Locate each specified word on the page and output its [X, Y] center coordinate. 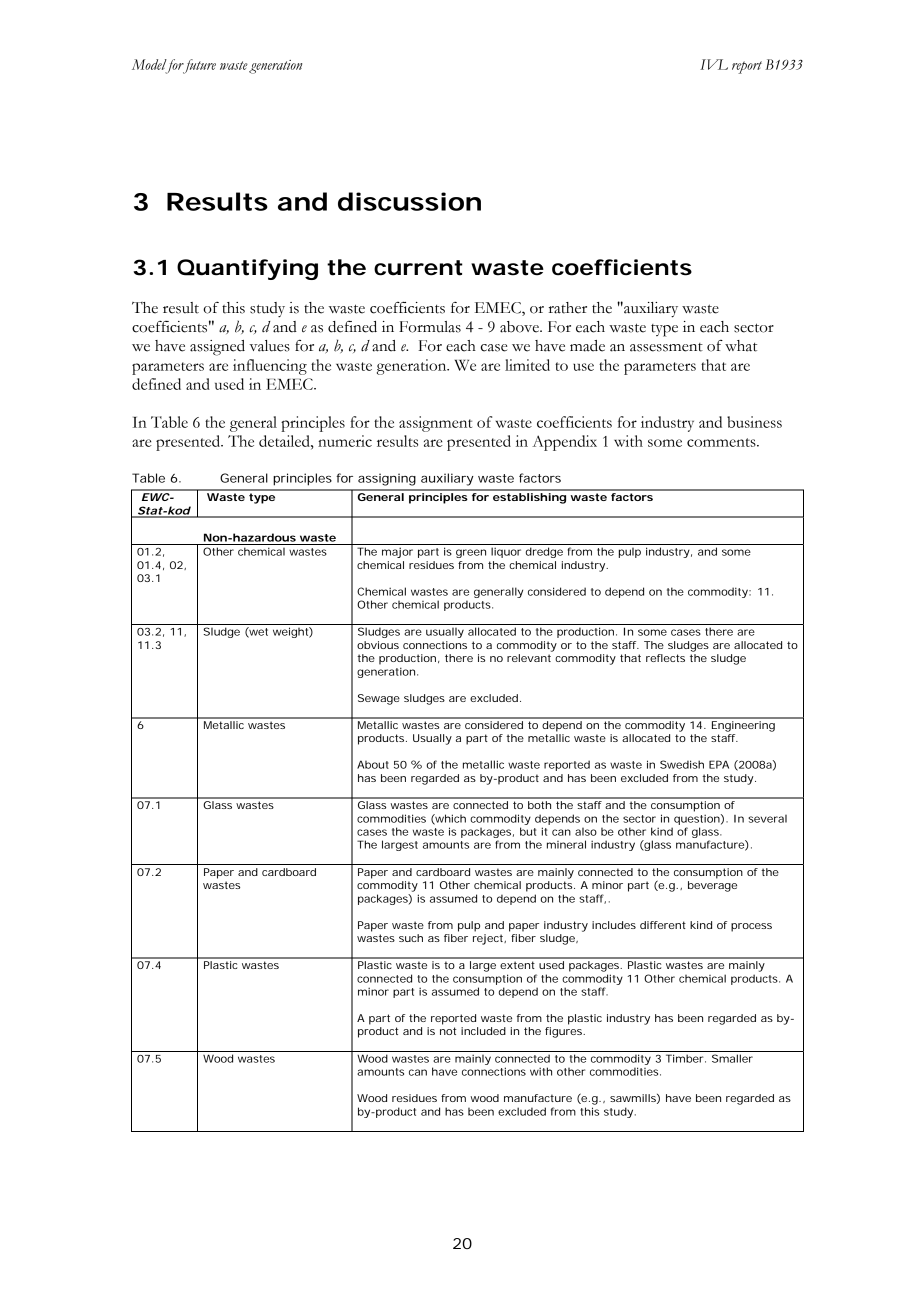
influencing [270, 367]
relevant [529, 658]
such [411, 938]
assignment [435, 424]
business [754, 422]
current [418, 268]
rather [568, 308]
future [198, 66]
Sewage [379, 699]
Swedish [682, 764]
